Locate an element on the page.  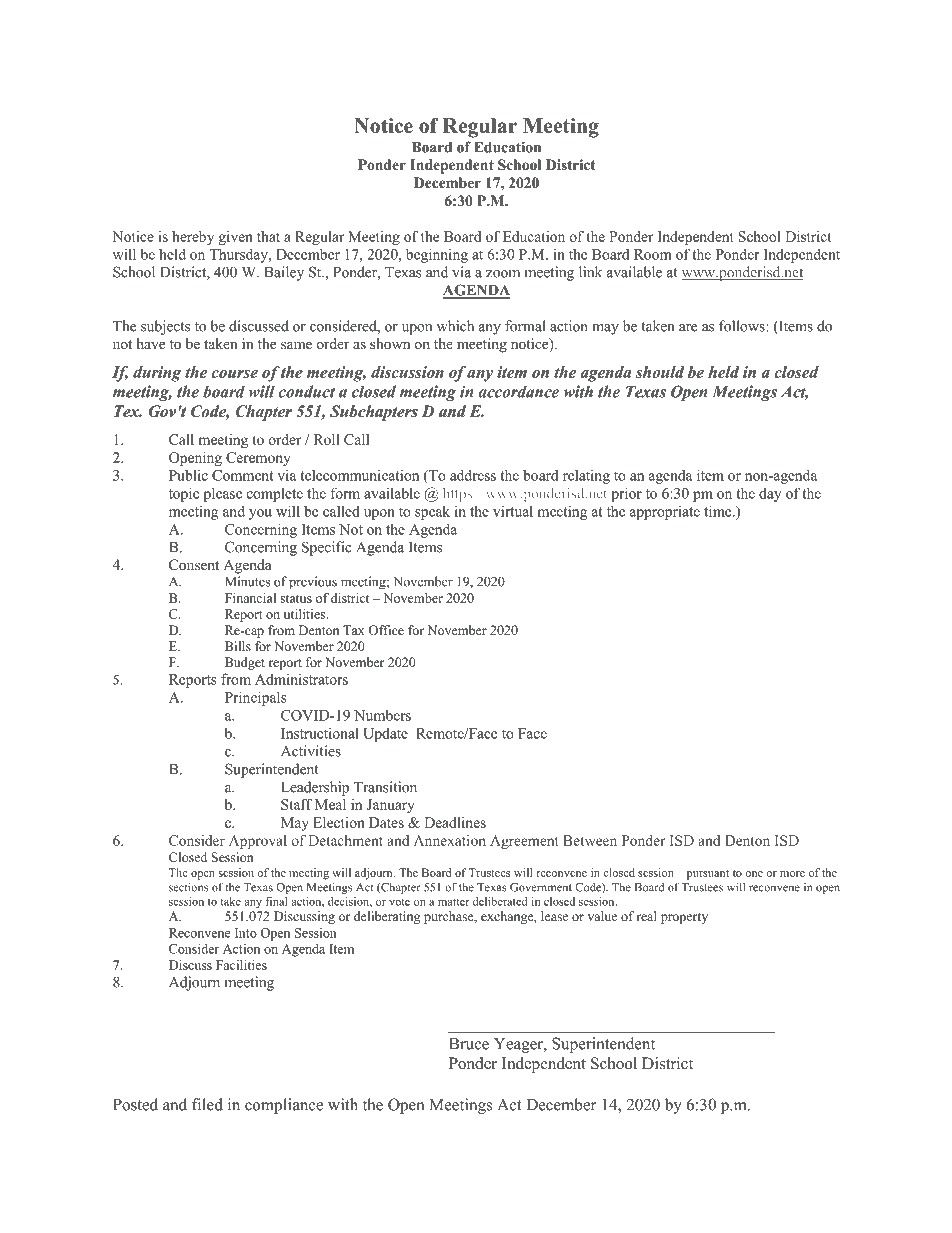
time is located at coordinates (719, 511).
